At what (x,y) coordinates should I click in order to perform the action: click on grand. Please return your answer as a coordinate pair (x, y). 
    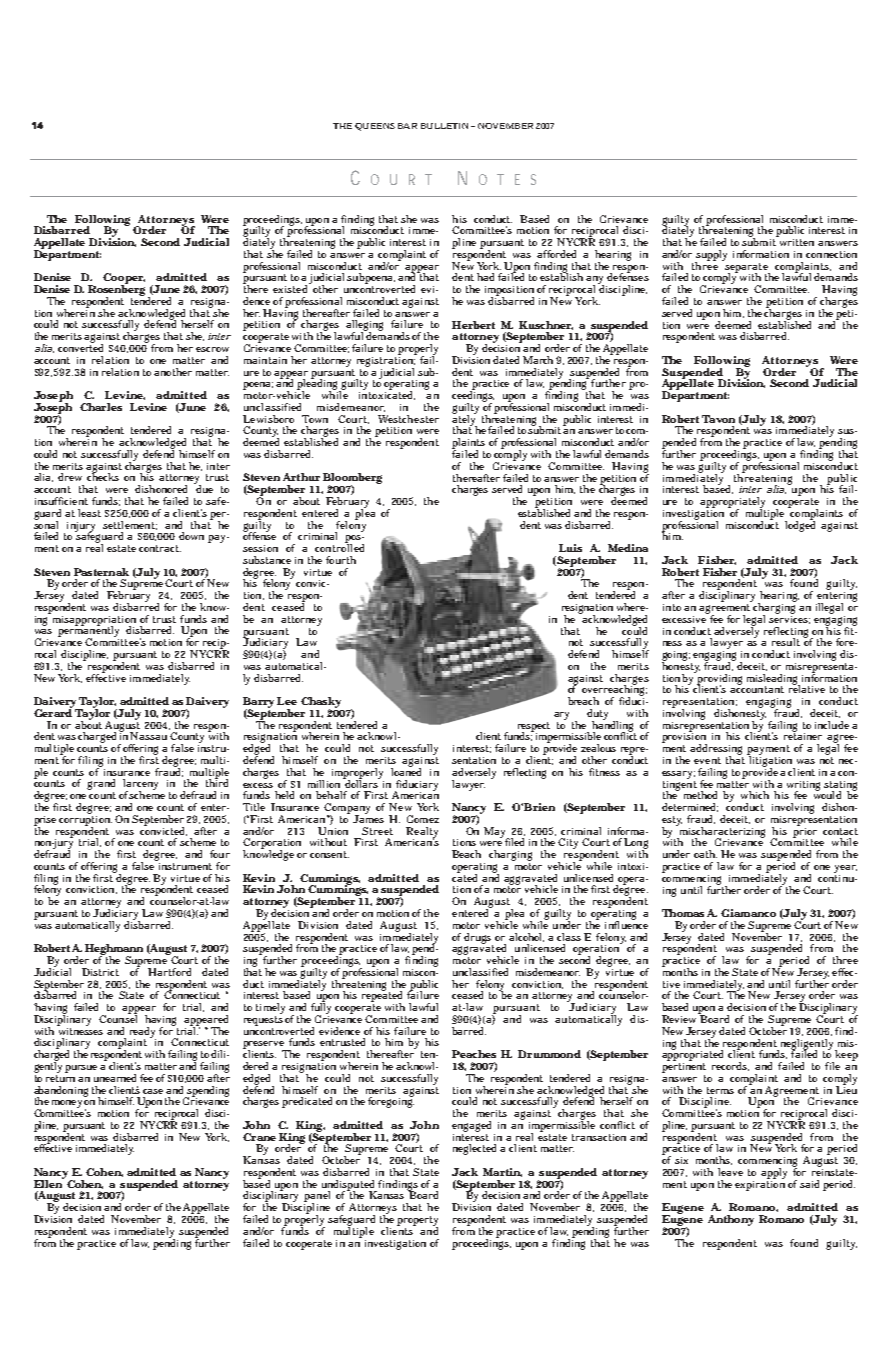
    Looking at the image, I should click on (101, 786).
